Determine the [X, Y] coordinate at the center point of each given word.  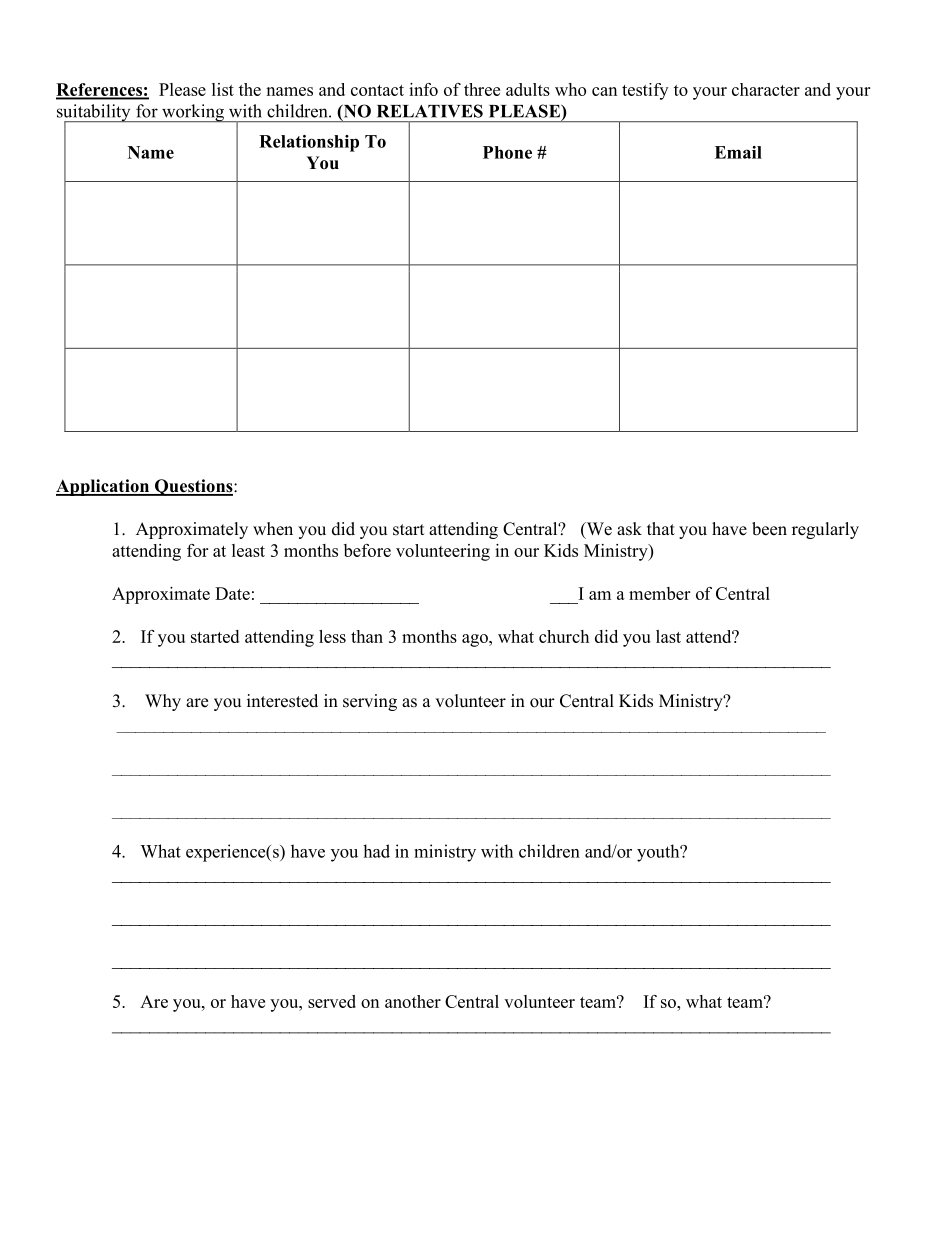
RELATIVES [430, 111]
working [193, 113]
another [413, 1001]
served [332, 1001]
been [769, 529]
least [248, 550]
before [367, 550]
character [766, 89]
